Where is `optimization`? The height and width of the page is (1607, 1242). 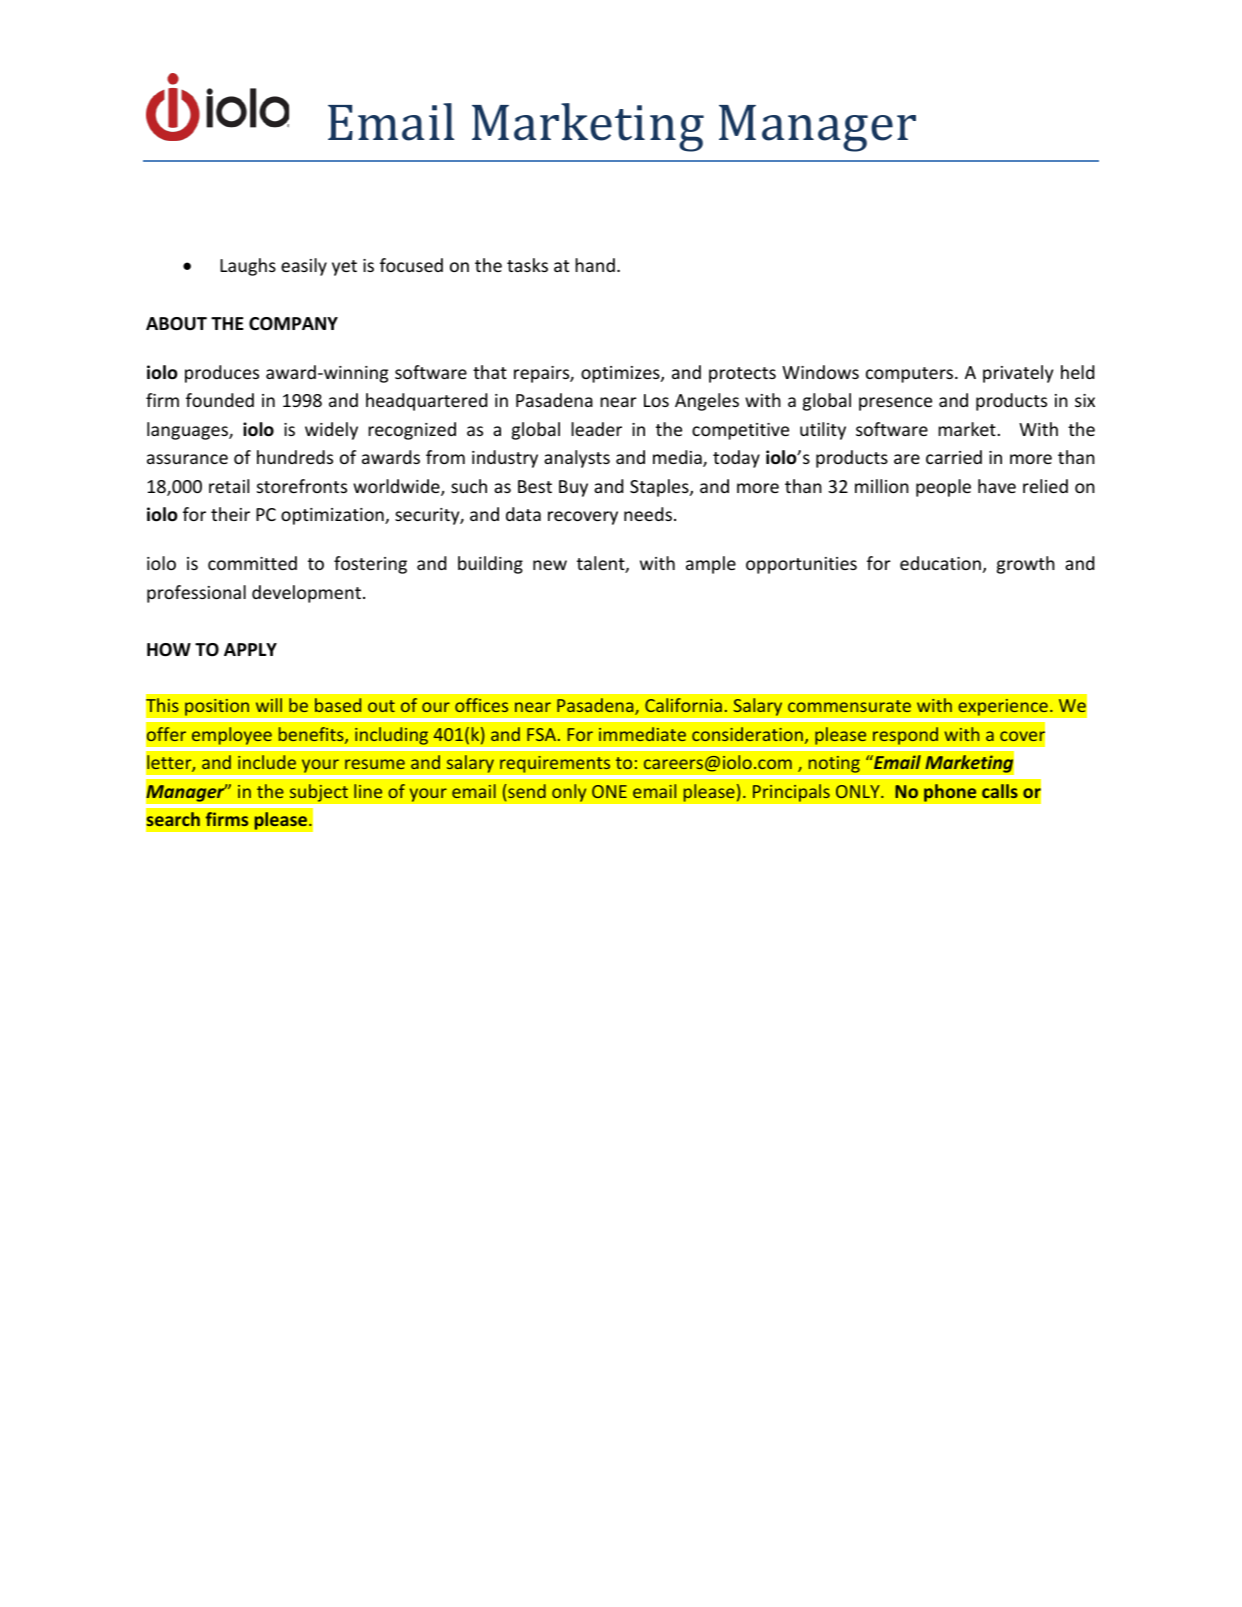
optimization is located at coordinates (333, 516).
